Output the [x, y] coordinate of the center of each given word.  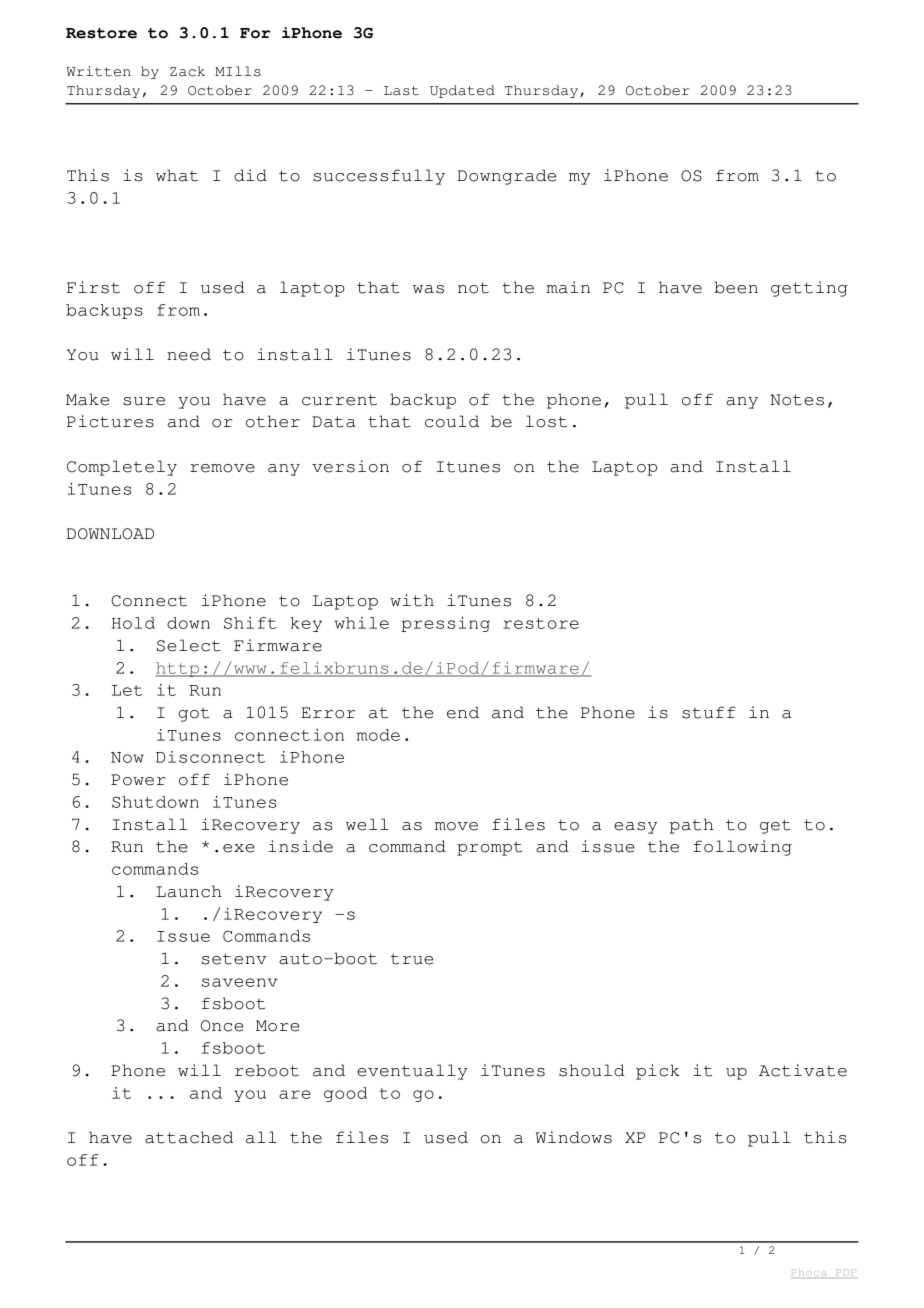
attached [189, 1137]
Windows [574, 1137]
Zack [187, 71]
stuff [709, 712]
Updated [462, 91]
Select [189, 645]
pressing [445, 624]
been [736, 287]
